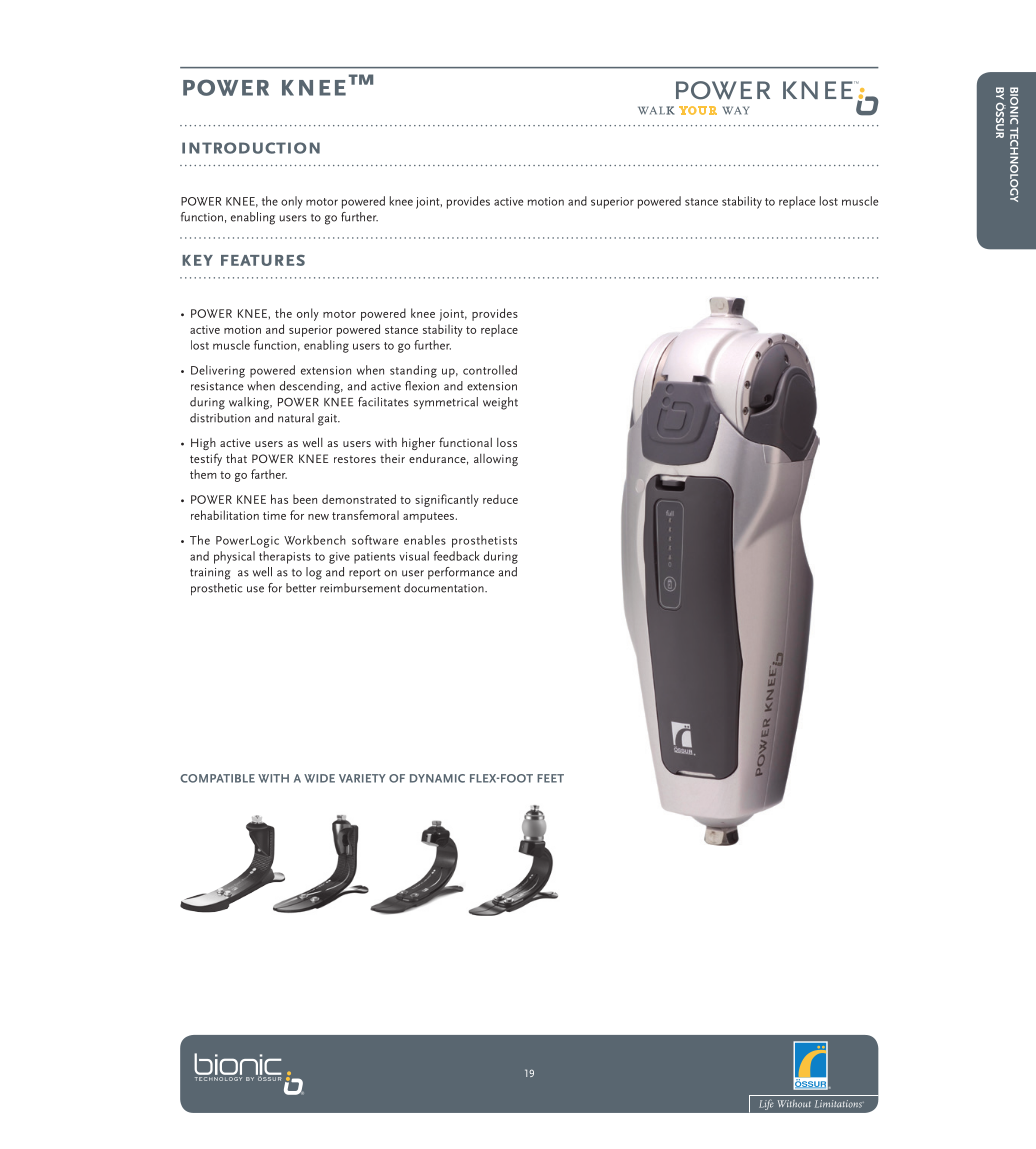 The image size is (1036, 1149). What do you see at coordinates (490, 370) in the document?
I see `controlled` at bounding box center [490, 370].
